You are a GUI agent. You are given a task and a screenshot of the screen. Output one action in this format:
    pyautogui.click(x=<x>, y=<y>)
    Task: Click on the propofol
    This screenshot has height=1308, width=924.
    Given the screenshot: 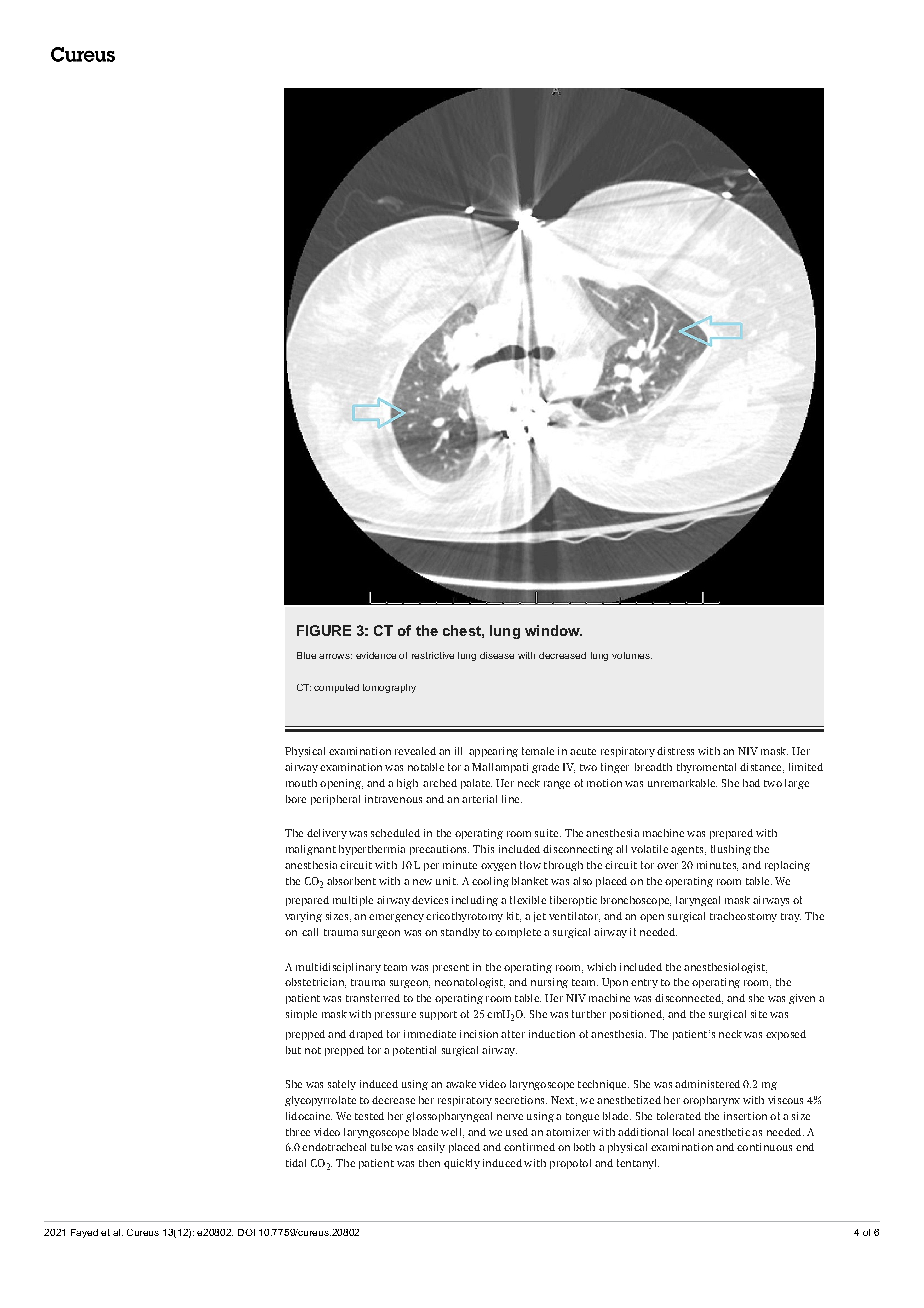 What is the action you would take?
    pyautogui.click(x=570, y=1164)
